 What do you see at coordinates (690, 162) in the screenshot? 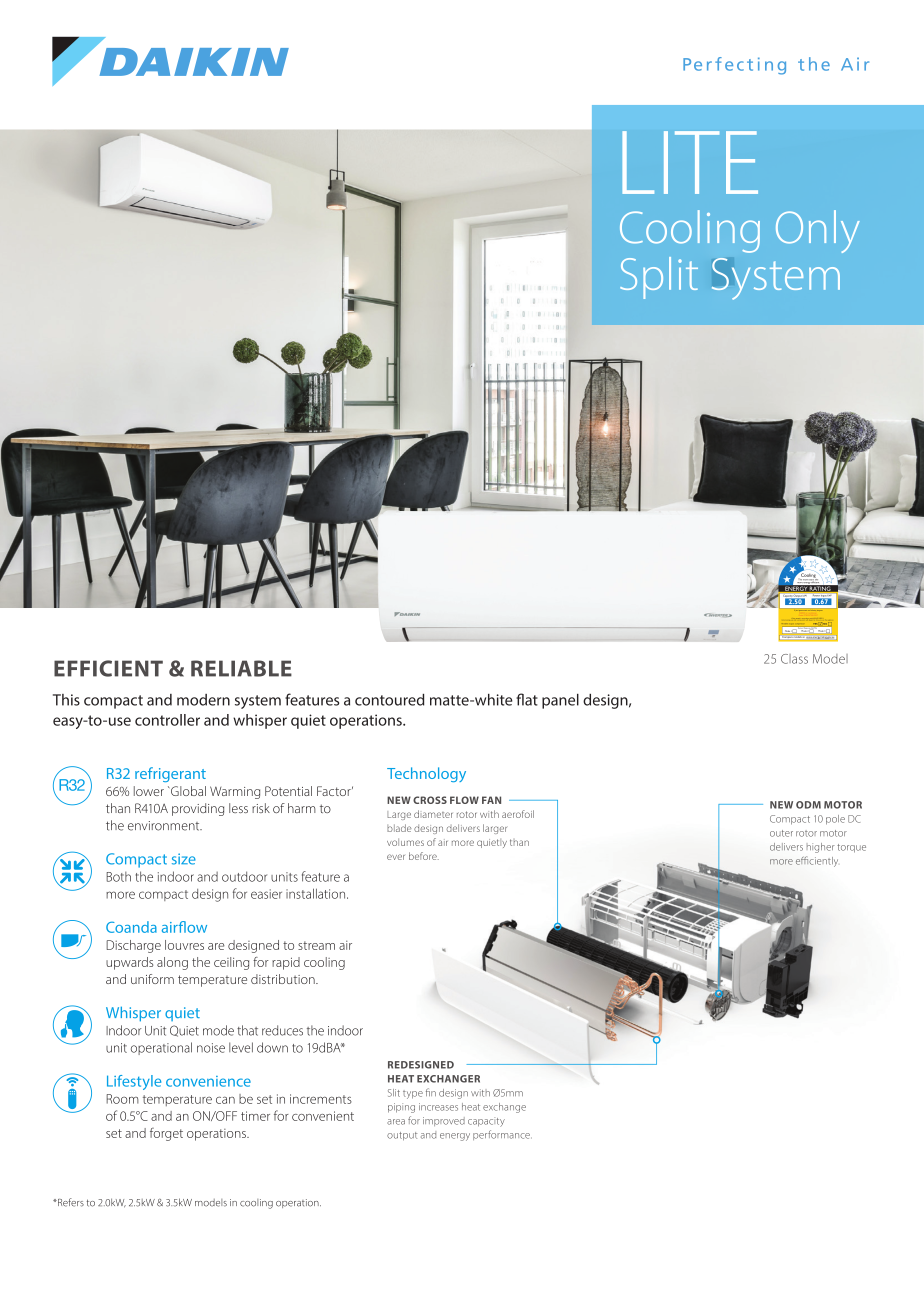
I see `LITE` at bounding box center [690, 162].
